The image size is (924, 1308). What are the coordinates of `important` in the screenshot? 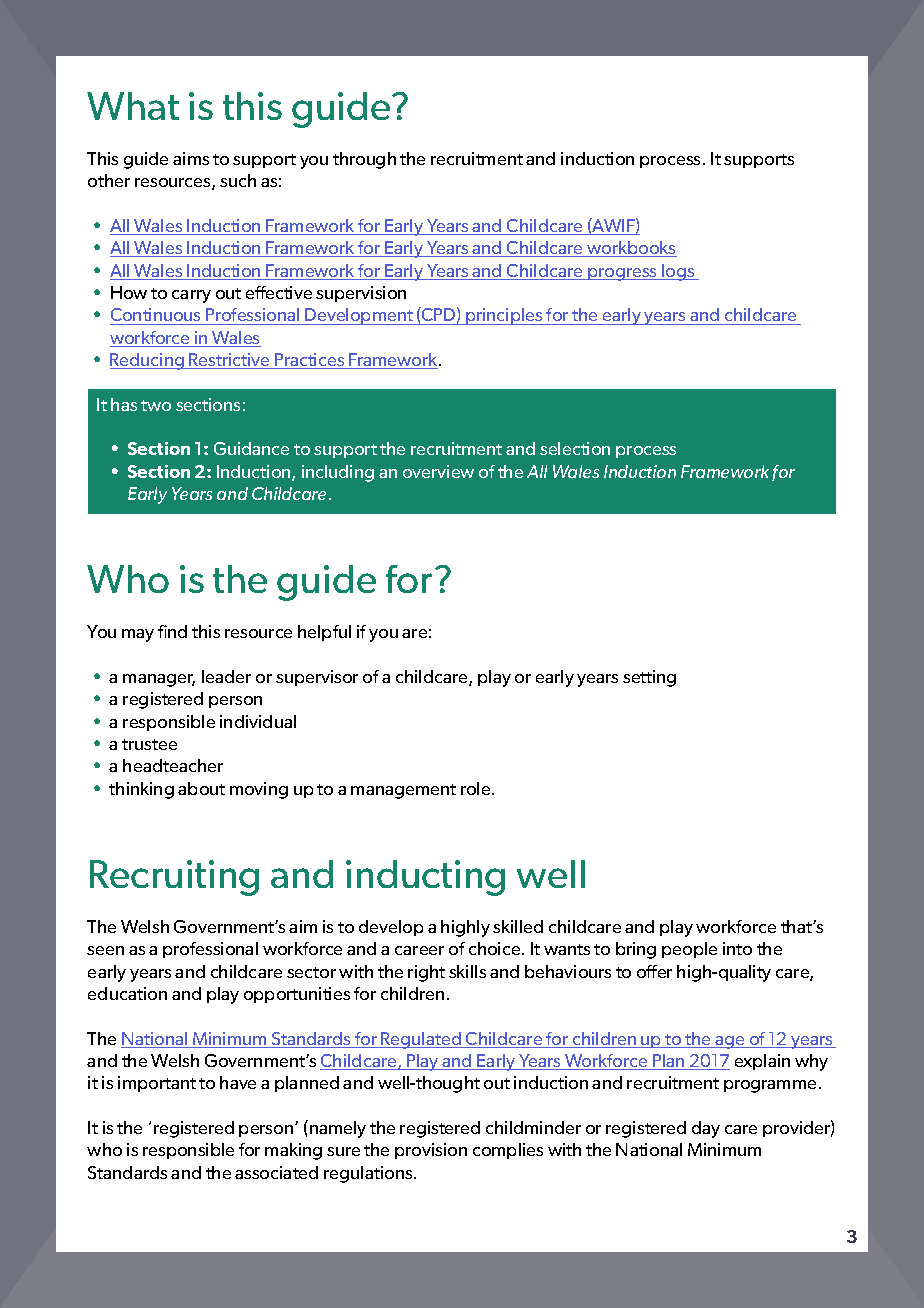 It's located at (157, 1084).
